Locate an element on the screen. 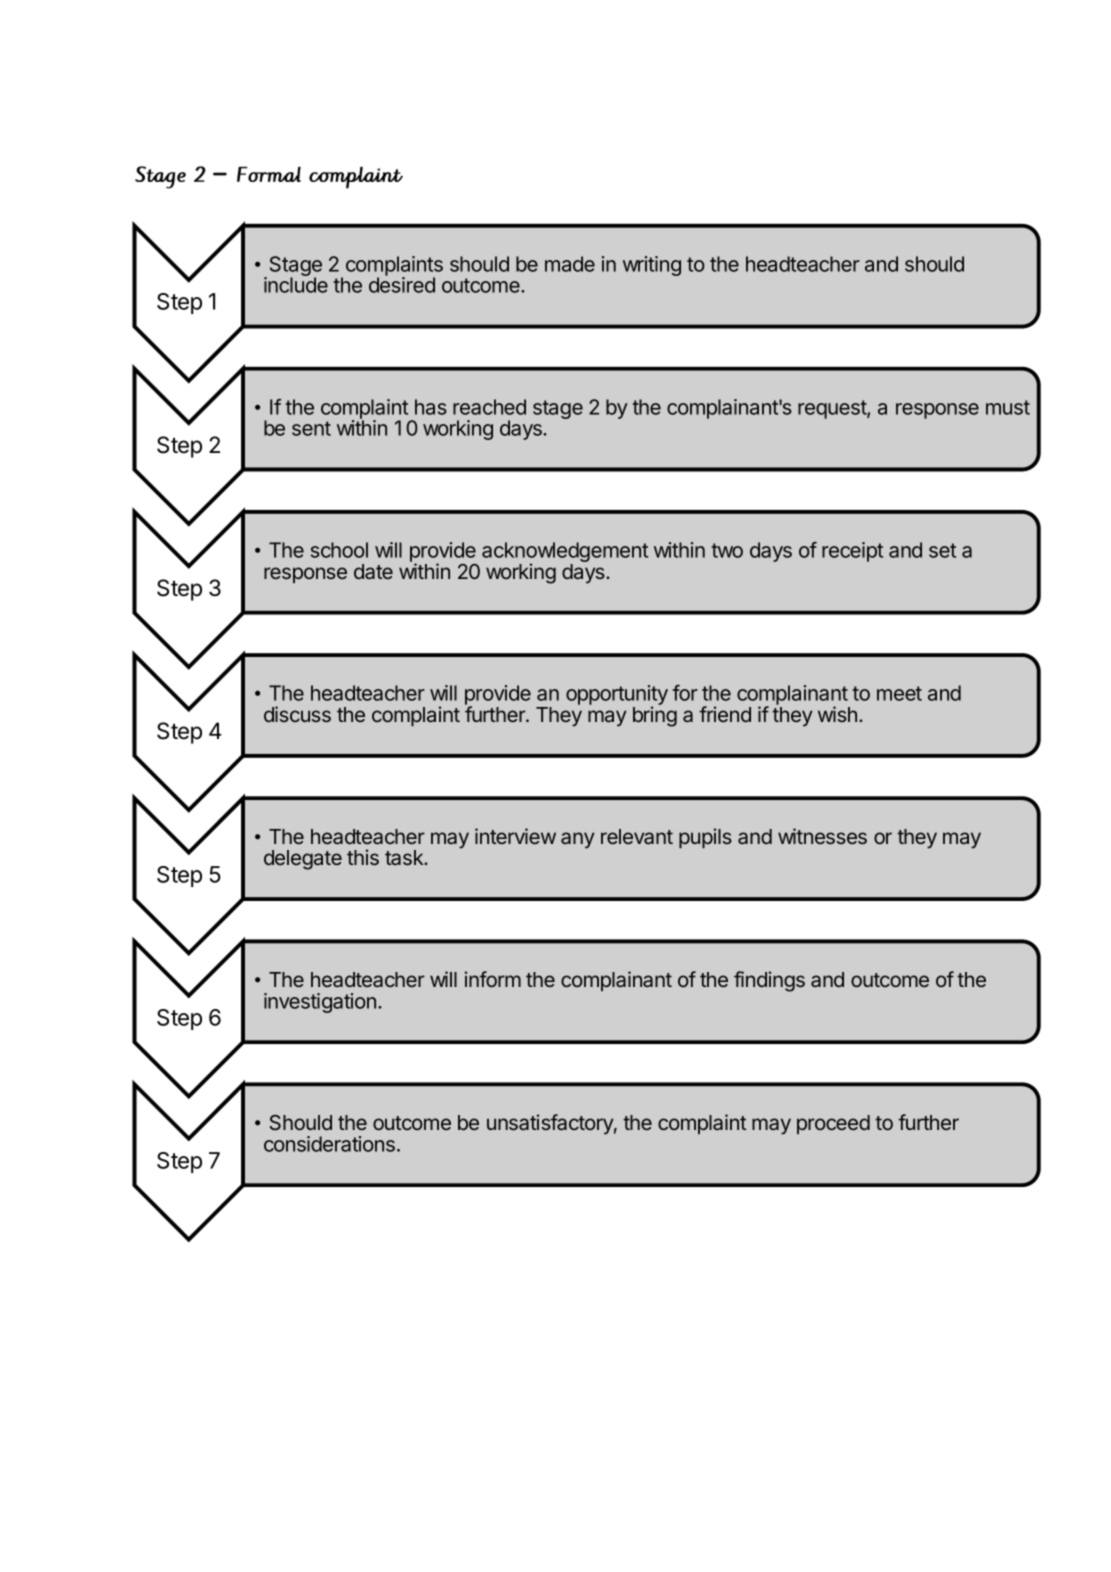  this is located at coordinates (363, 857).
